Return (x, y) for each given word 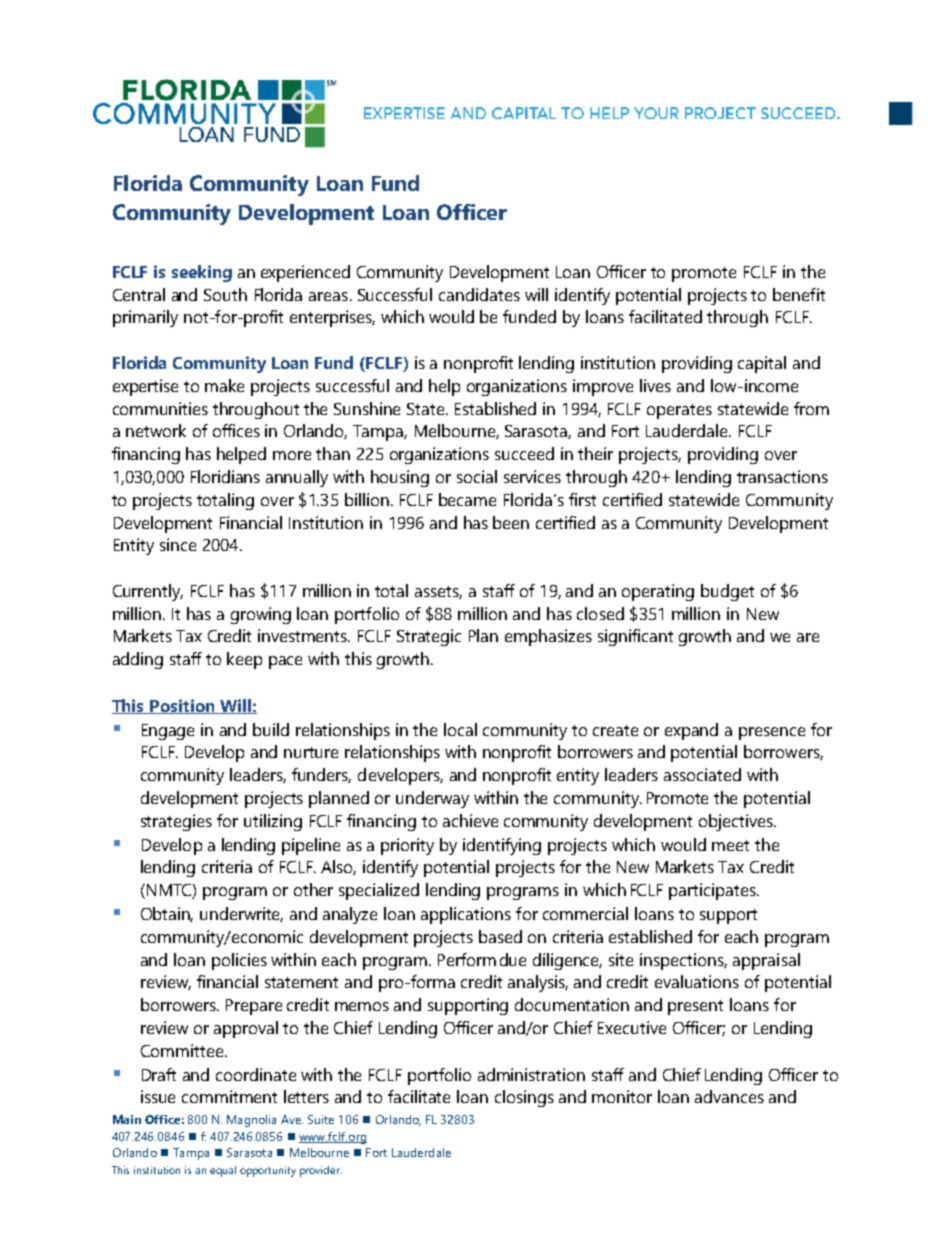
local (460, 729)
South (225, 294)
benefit (799, 294)
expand (691, 731)
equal (223, 1171)
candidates (479, 294)
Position (182, 706)
